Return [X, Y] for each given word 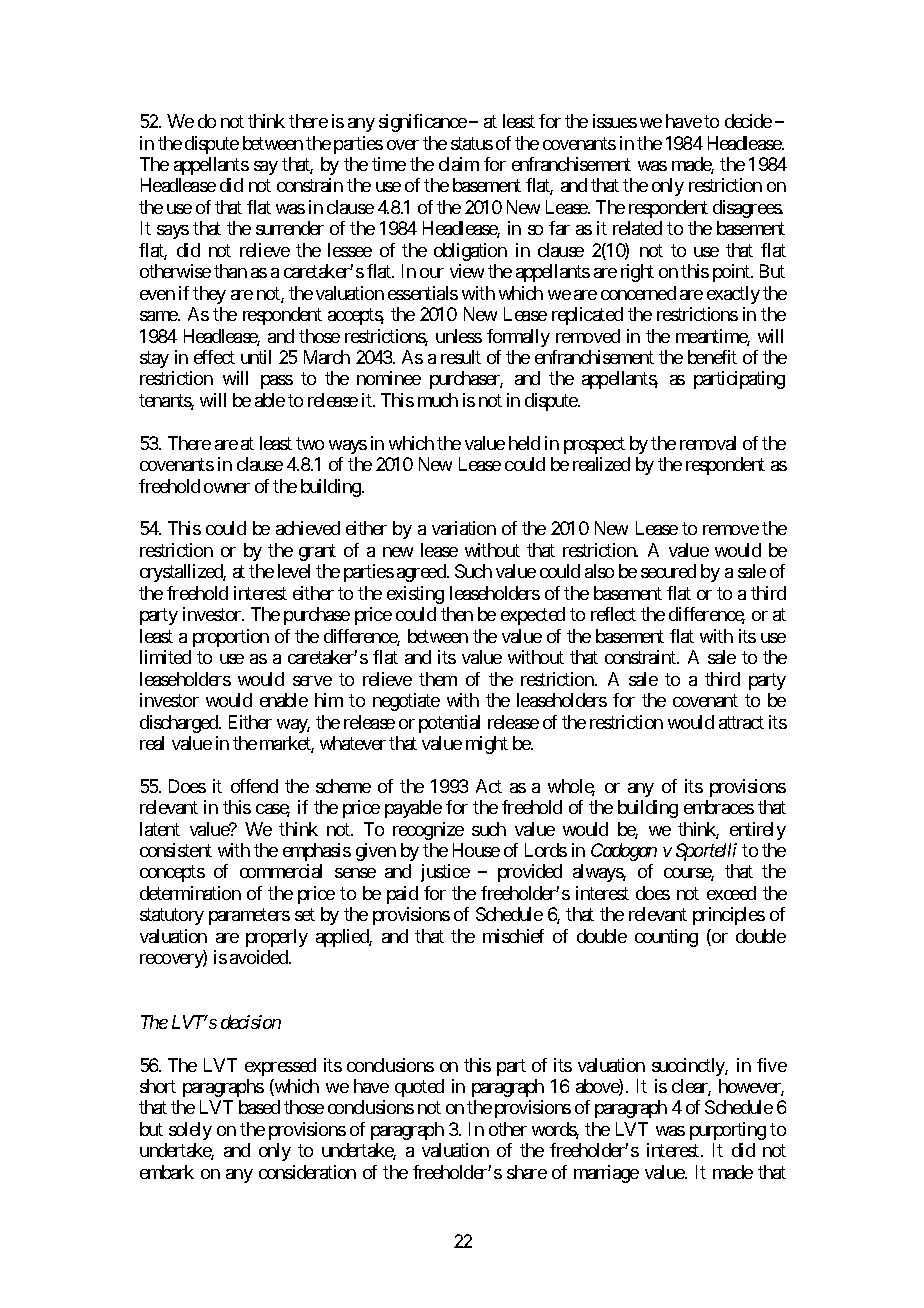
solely [190, 1131]
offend [254, 786]
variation [464, 528]
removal [708, 443]
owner [227, 488]
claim [459, 164]
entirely [758, 831]
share [527, 1172]
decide [748, 121]
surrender [290, 228]
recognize [428, 831]
